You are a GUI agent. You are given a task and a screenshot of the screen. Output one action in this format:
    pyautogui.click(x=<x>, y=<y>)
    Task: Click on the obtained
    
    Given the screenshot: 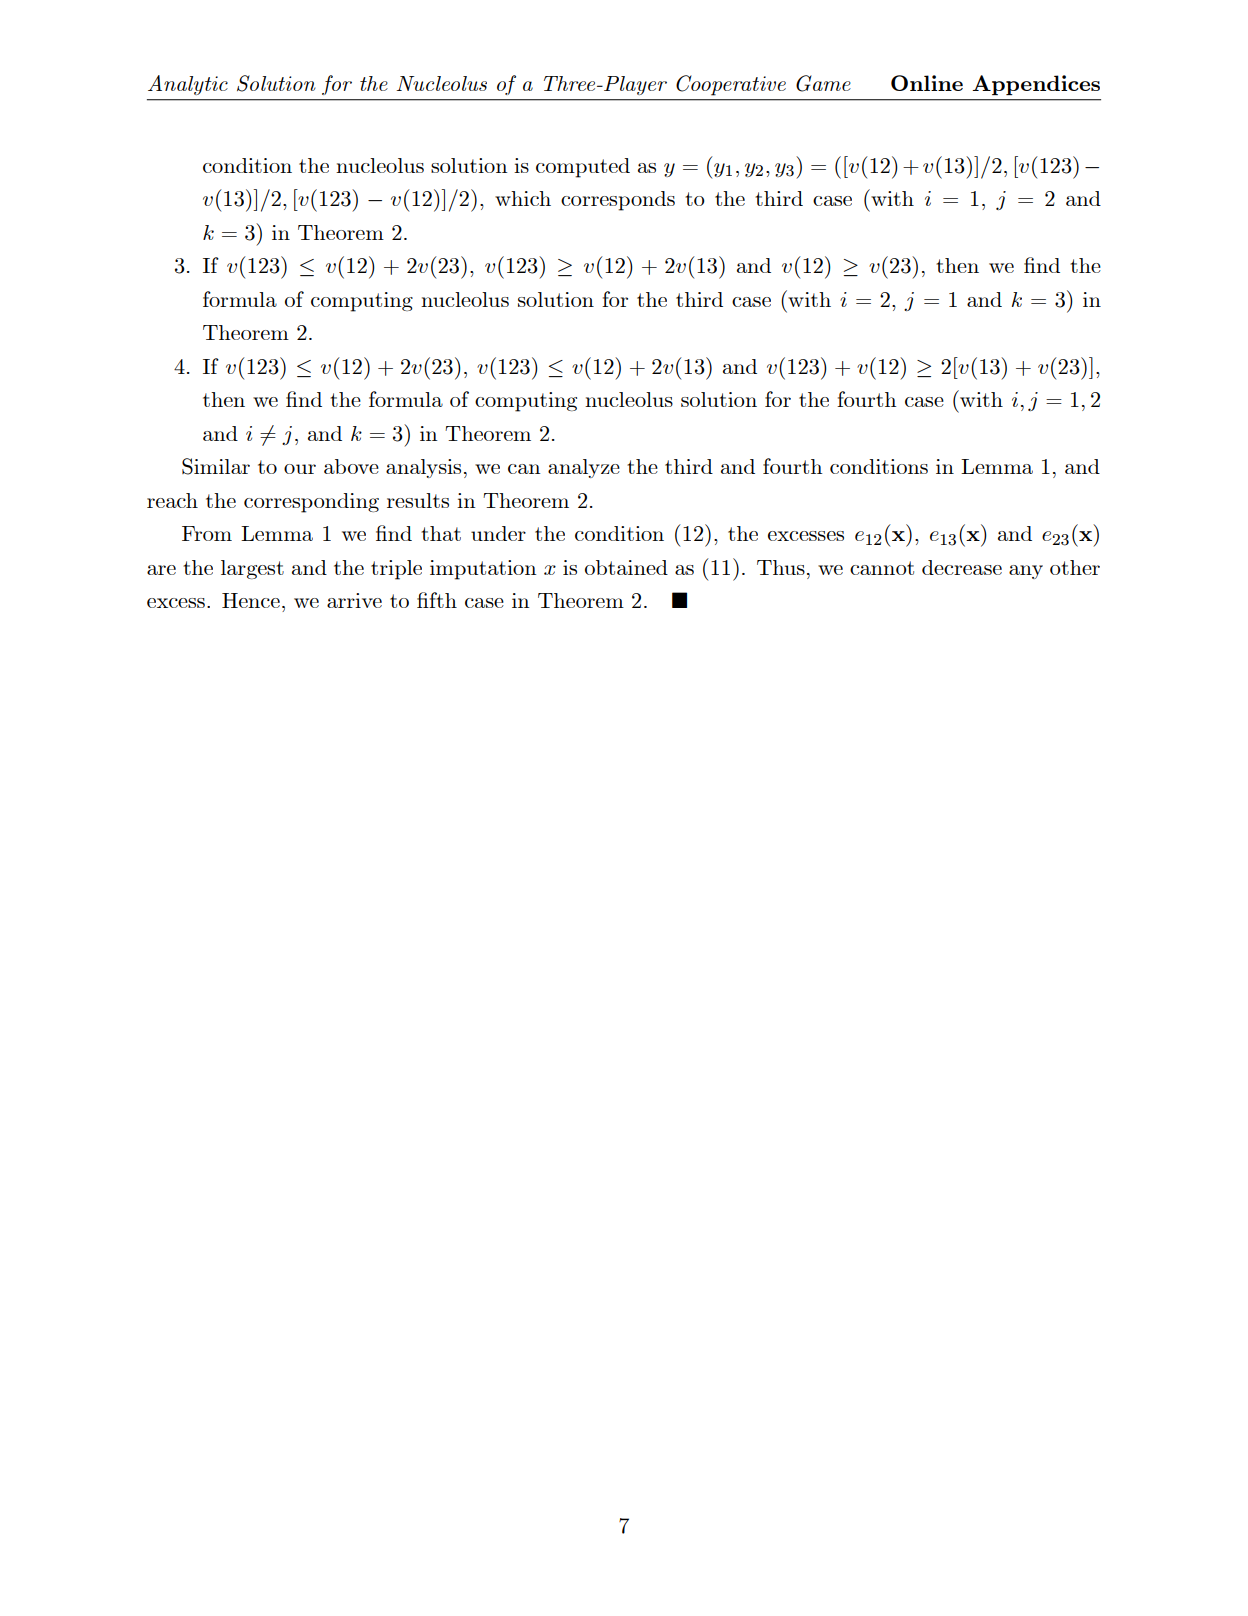 What is the action you would take?
    pyautogui.click(x=626, y=567)
